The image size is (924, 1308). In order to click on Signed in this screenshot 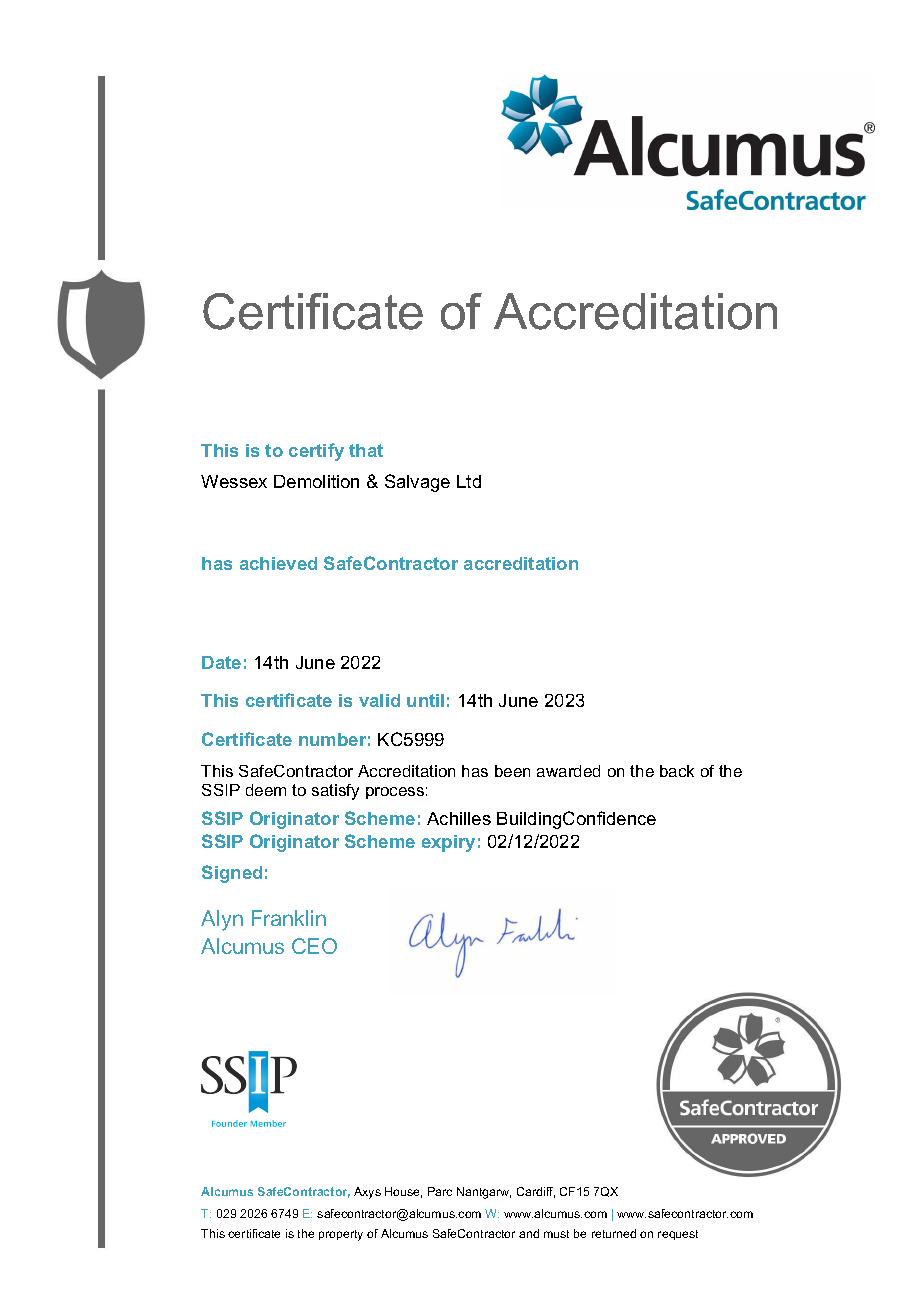, I will do `click(232, 874)`.
